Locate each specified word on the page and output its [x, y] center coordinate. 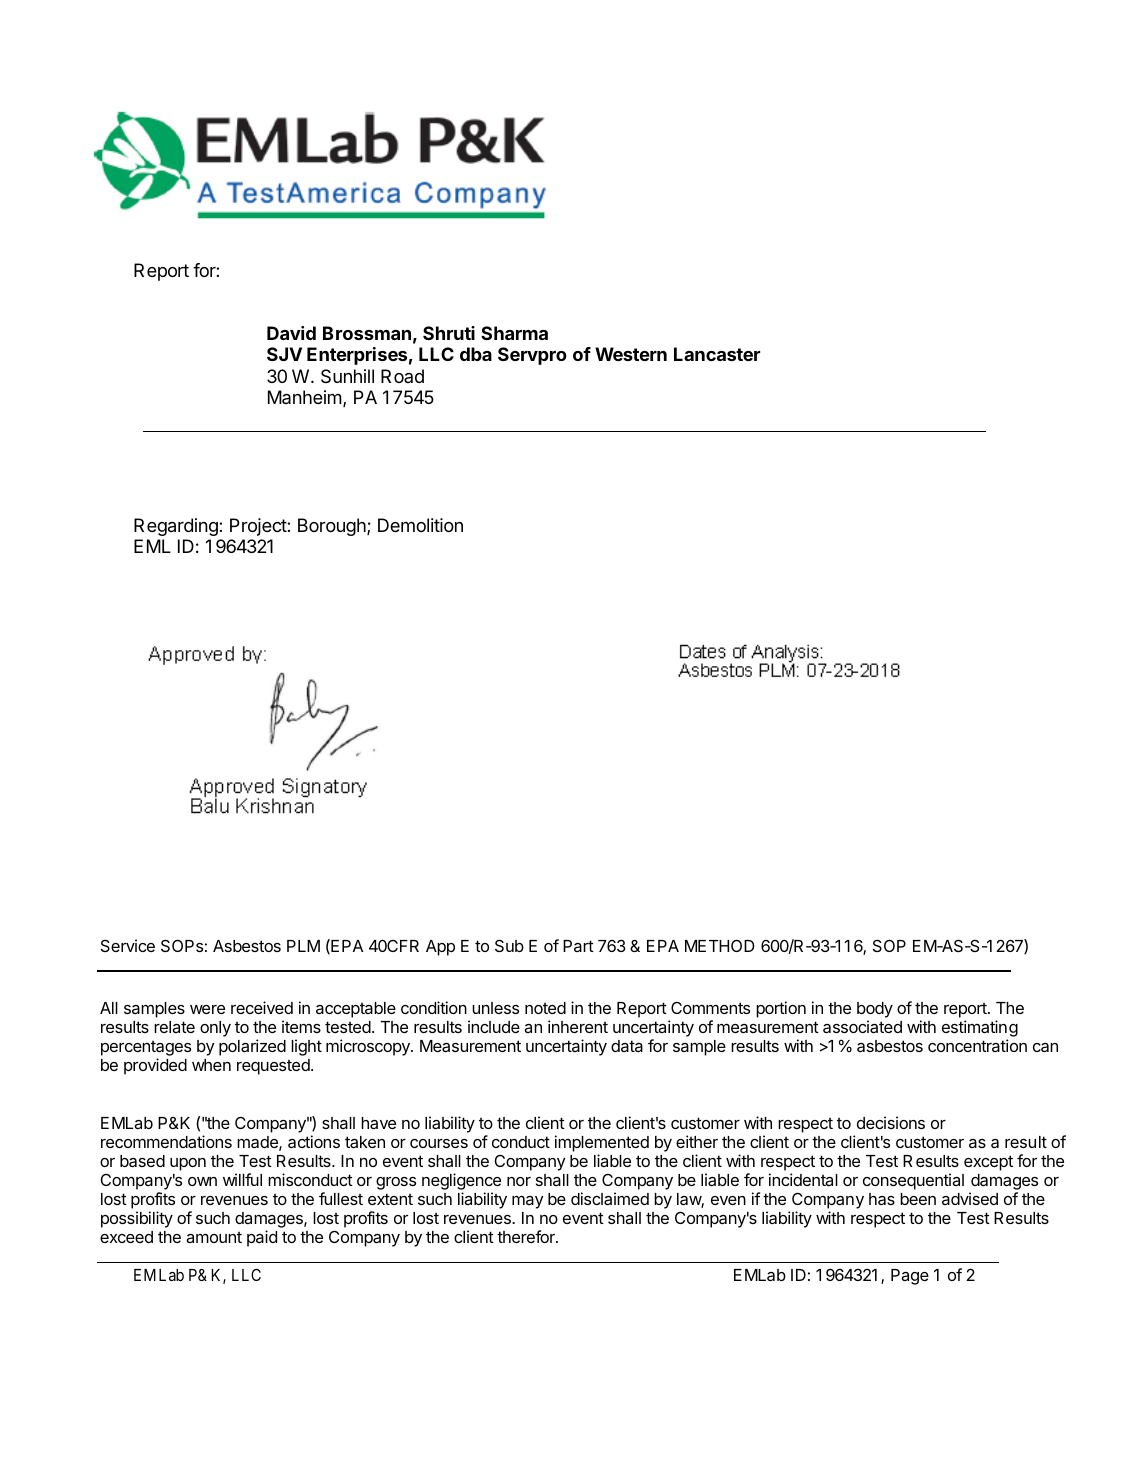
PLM [303, 946]
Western [631, 354]
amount [214, 1237]
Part [578, 946]
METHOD [720, 945]
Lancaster [717, 354]
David [291, 333]
